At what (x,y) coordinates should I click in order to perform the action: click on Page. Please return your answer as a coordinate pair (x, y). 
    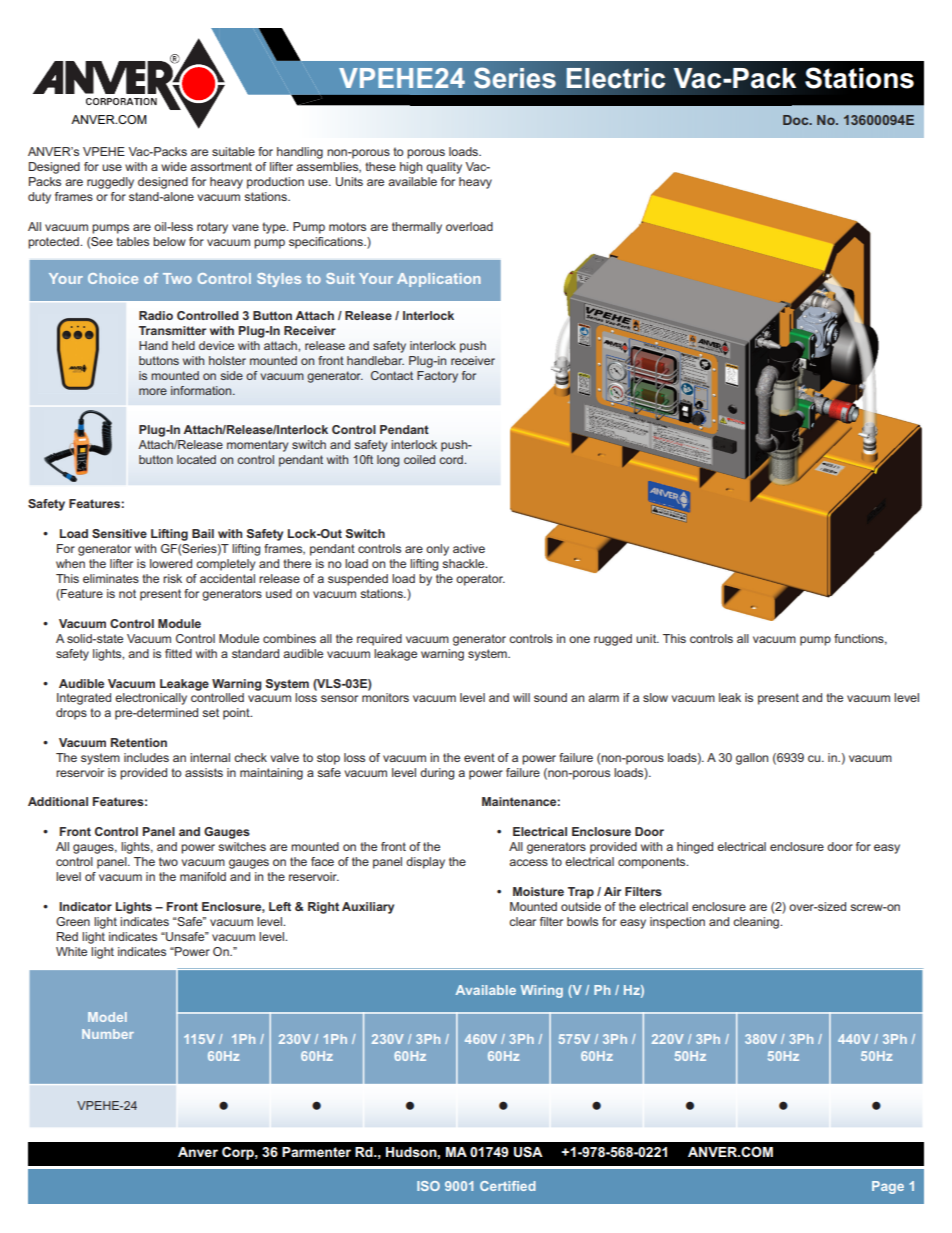
    Looking at the image, I should click on (888, 1187).
